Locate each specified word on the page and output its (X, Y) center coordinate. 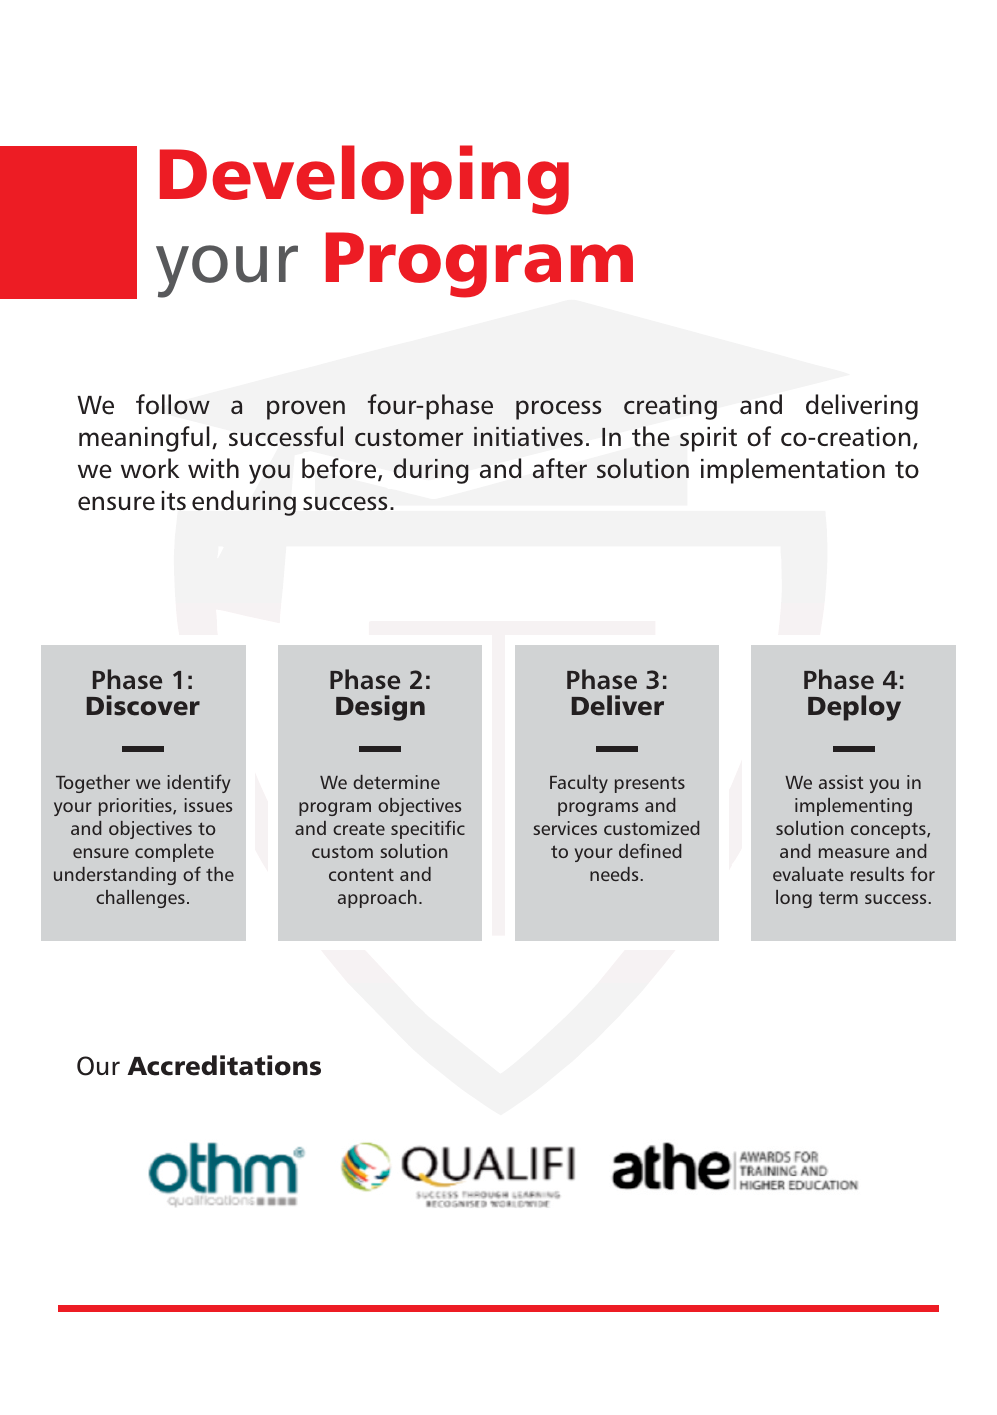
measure (854, 853)
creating (670, 407)
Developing (364, 180)
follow (173, 404)
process (558, 410)
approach (377, 899)
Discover (143, 705)
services (565, 828)
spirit (708, 439)
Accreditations (224, 1065)
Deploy (854, 708)
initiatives (528, 436)
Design (380, 708)
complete (174, 853)
